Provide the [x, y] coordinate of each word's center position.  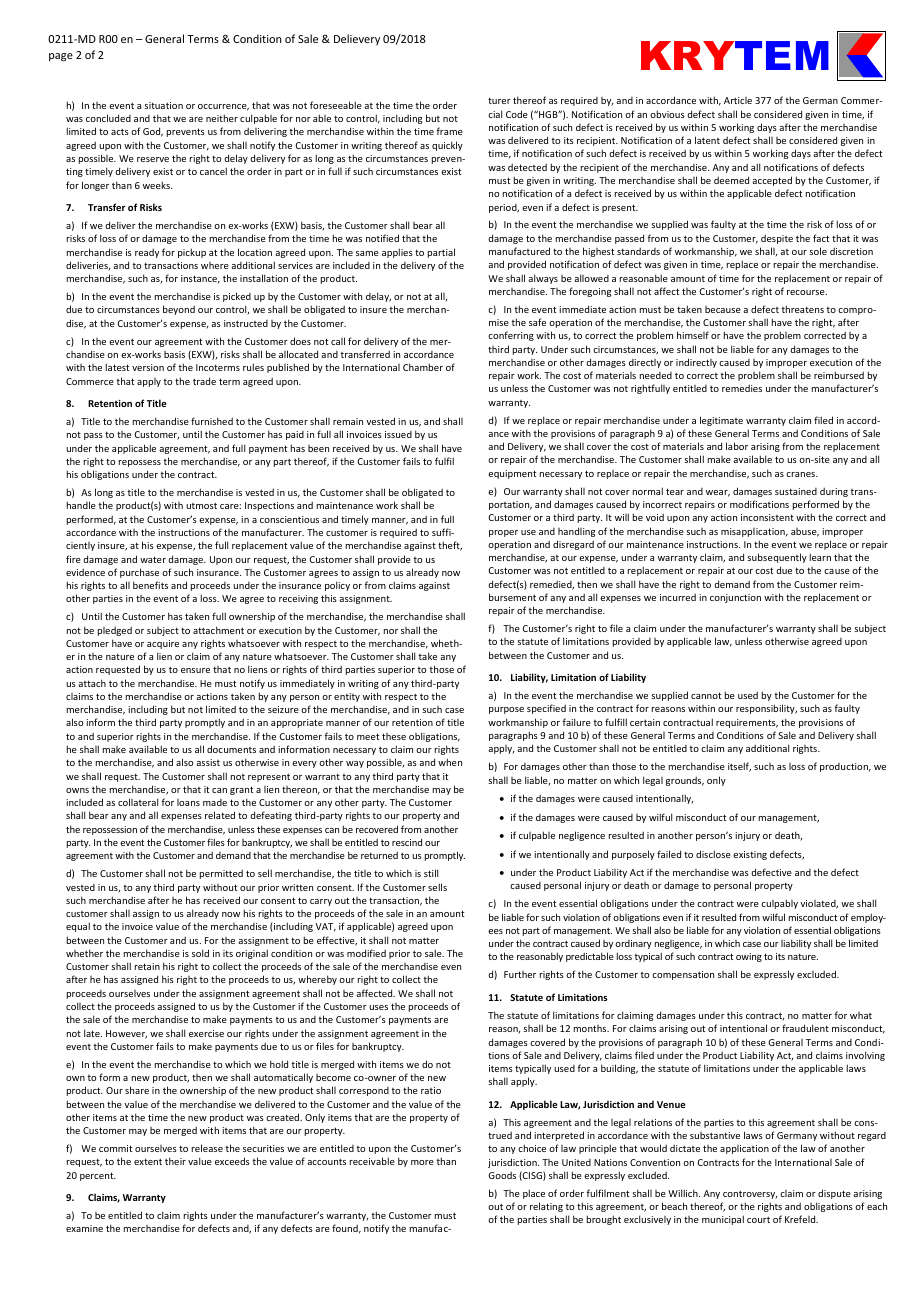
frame [450, 131]
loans [188, 802]
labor [737, 446]
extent [148, 1161]
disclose [713, 854]
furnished [212, 421]
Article [738, 100]
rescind [407, 842]
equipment [512, 474]
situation [163, 105]
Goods [502, 1175]
